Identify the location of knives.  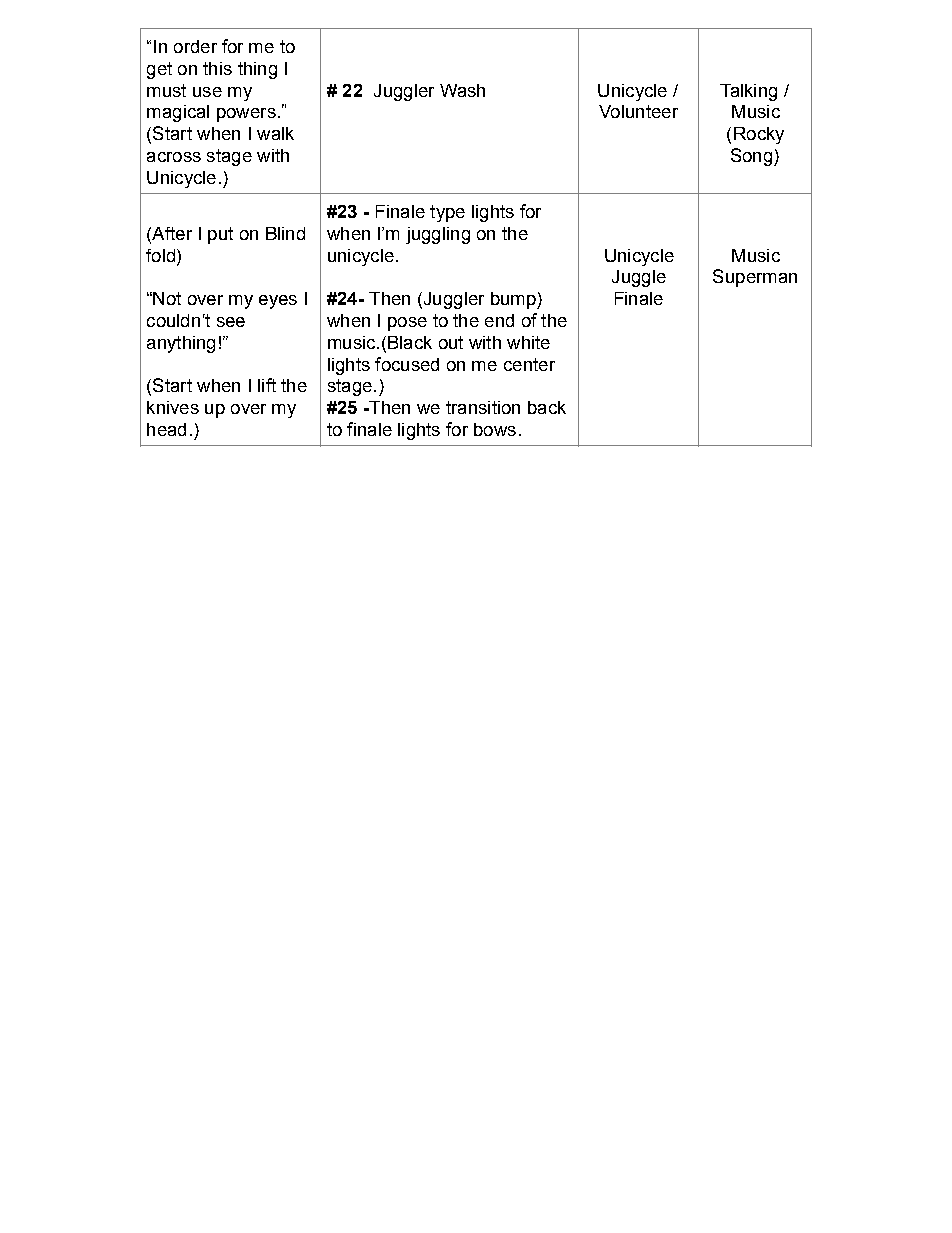
(173, 407).
